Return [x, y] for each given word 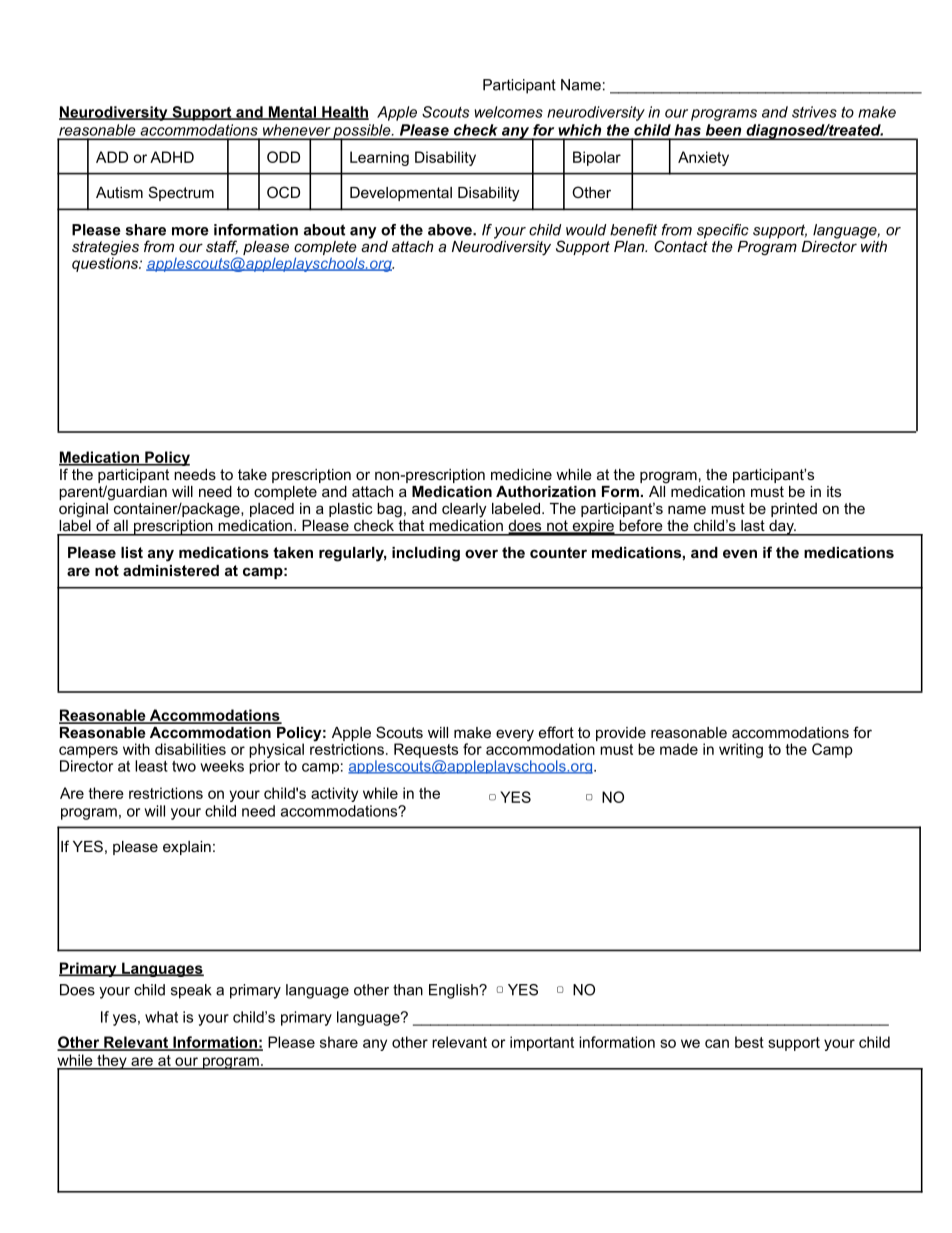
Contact [681, 245]
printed [794, 510]
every [515, 735]
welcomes [509, 112]
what [161, 1017]
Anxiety [703, 158]
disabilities [190, 749]
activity [334, 794]
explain [187, 848]
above [451, 230]
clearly [464, 510]
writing [741, 750]
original [84, 511]
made [679, 749]
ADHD [172, 157]
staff [222, 247]
